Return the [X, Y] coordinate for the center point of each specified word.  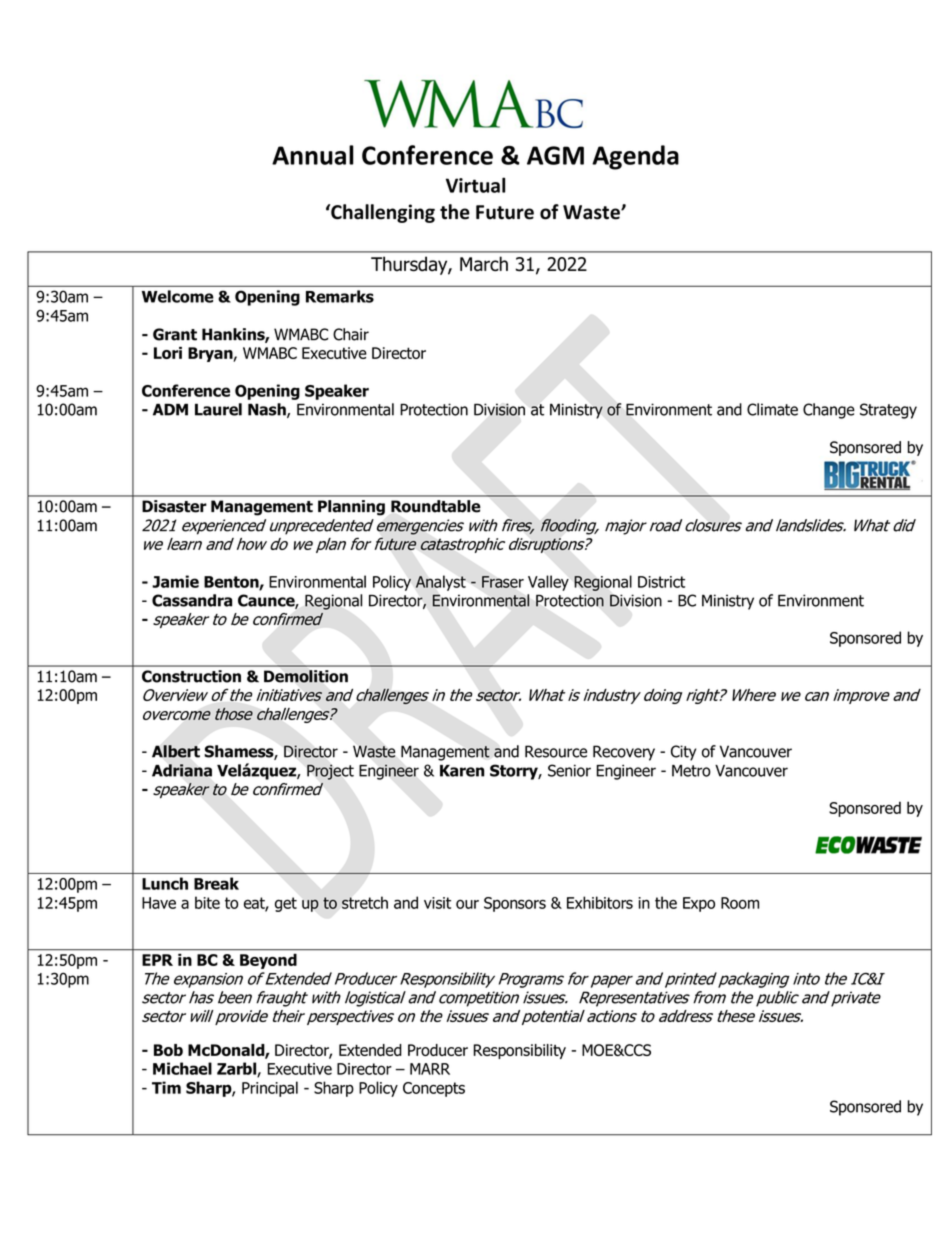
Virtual [475, 185]
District [661, 582]
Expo [699, 904]
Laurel [218, 409]
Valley [548, 583]
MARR [430, 1069]
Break [216, 883]
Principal [270, 1089]
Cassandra [192, 600]
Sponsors [515, 904]
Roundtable [436, 506]
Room [740, 903]
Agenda [635, 157]
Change [829, 411]
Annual [313, 155]
